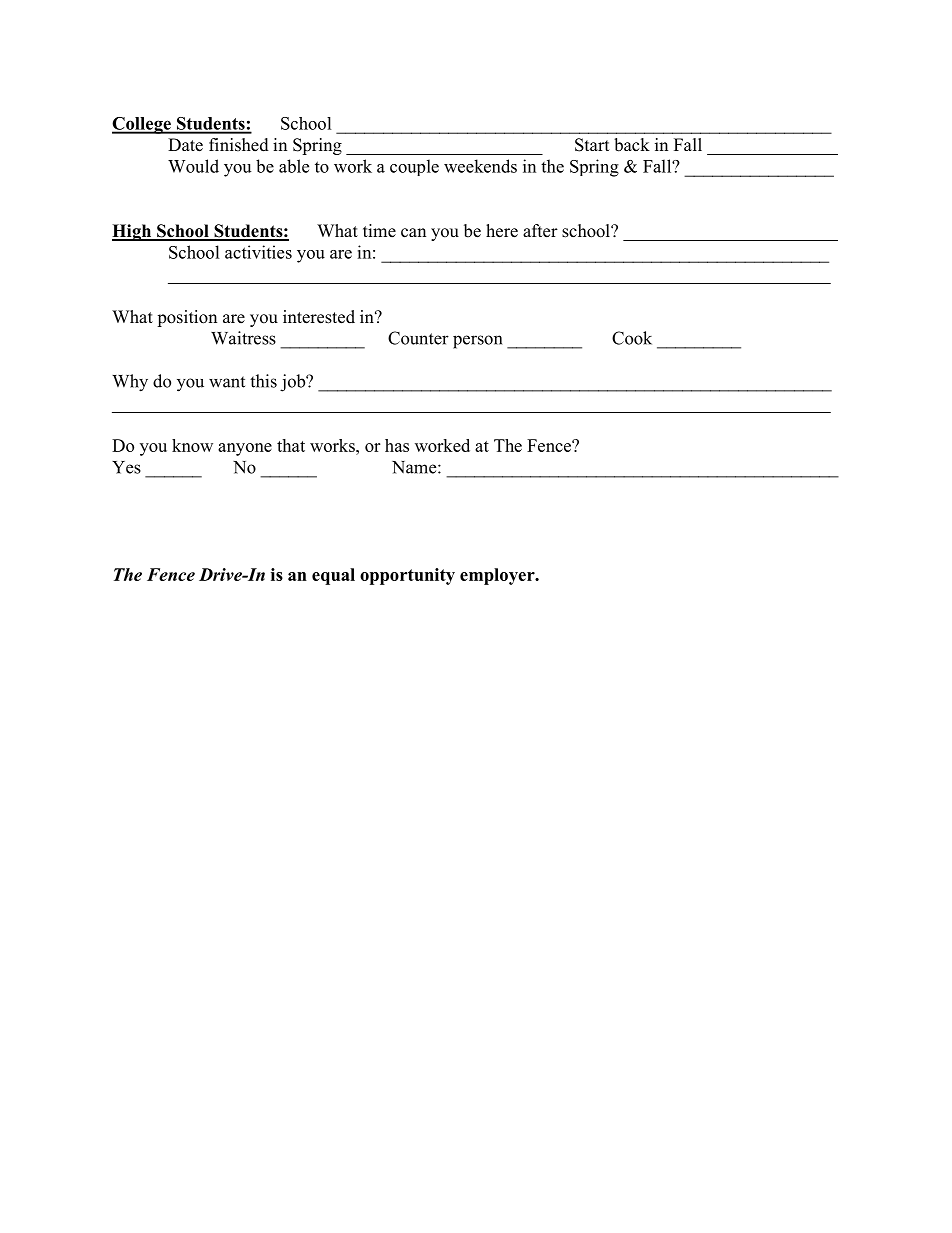 Image resolution: width=952 pixels, height=1233 pixels. What do you see at coordinates (407, 576) in the document?
I see `opportunity` at bounding box center [407, 576].
